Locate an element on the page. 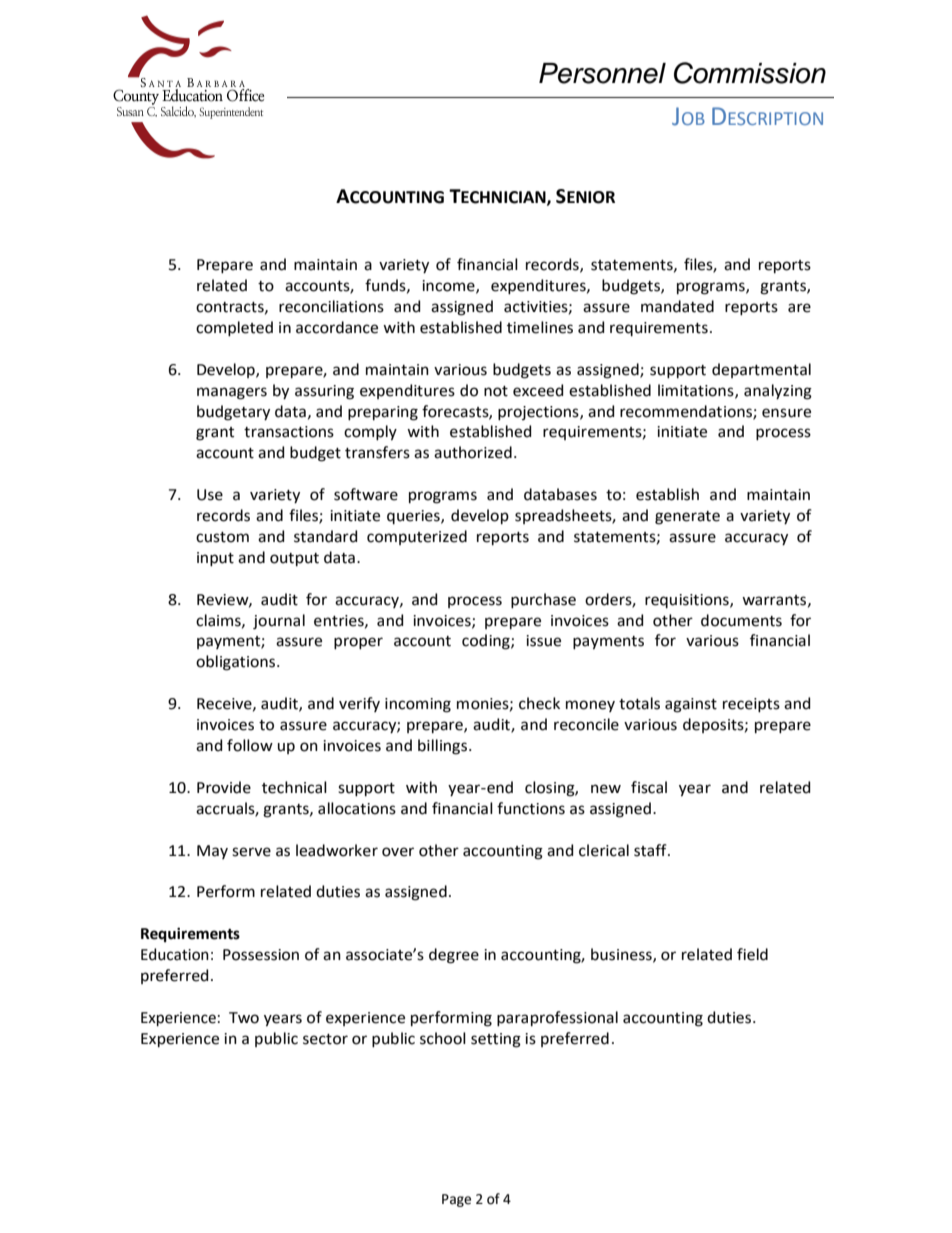 The width and height of the page is (952, 1233). obligations is located at coordinates (237, 663).
